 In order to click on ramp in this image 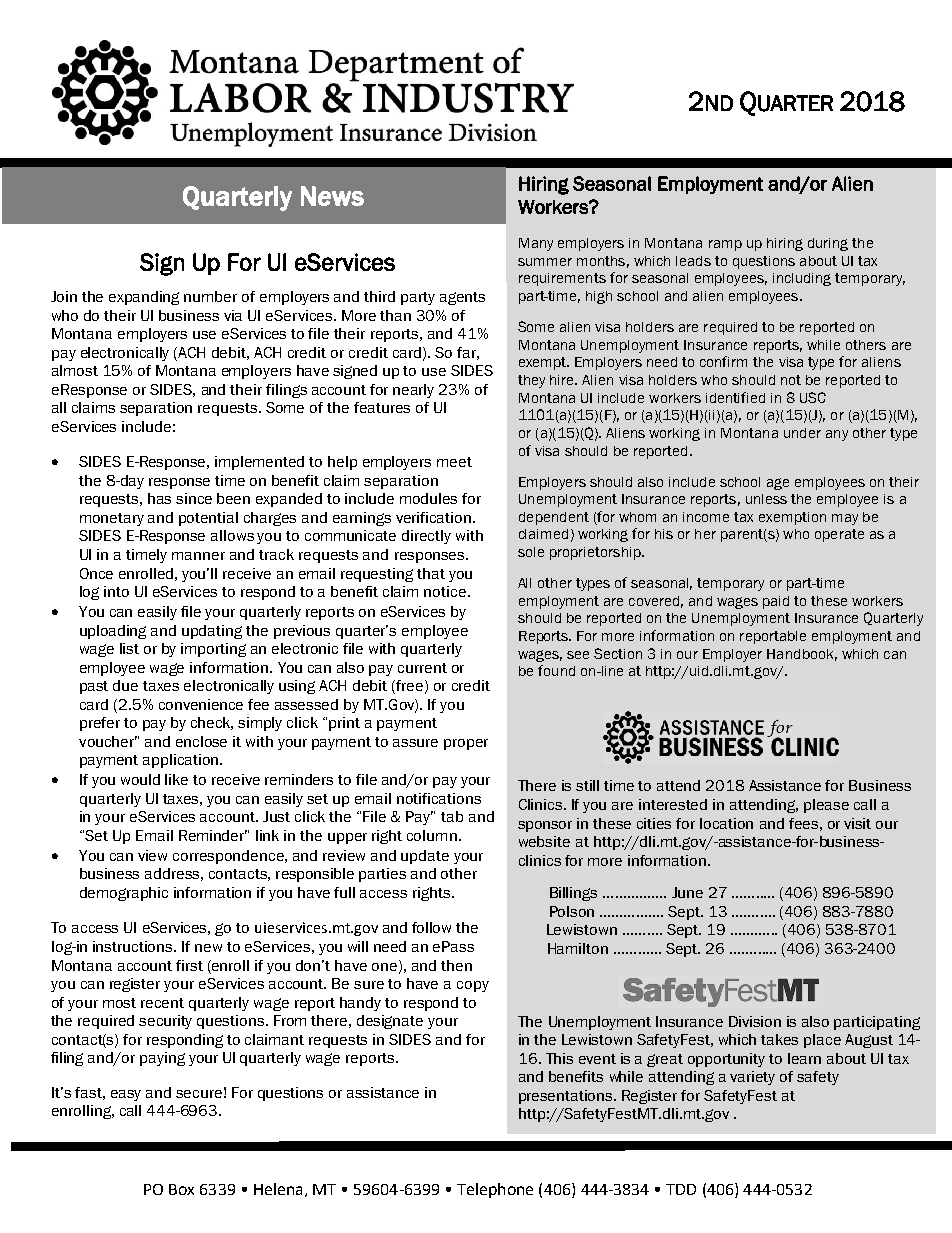, I will do `click(725, 245)`.
